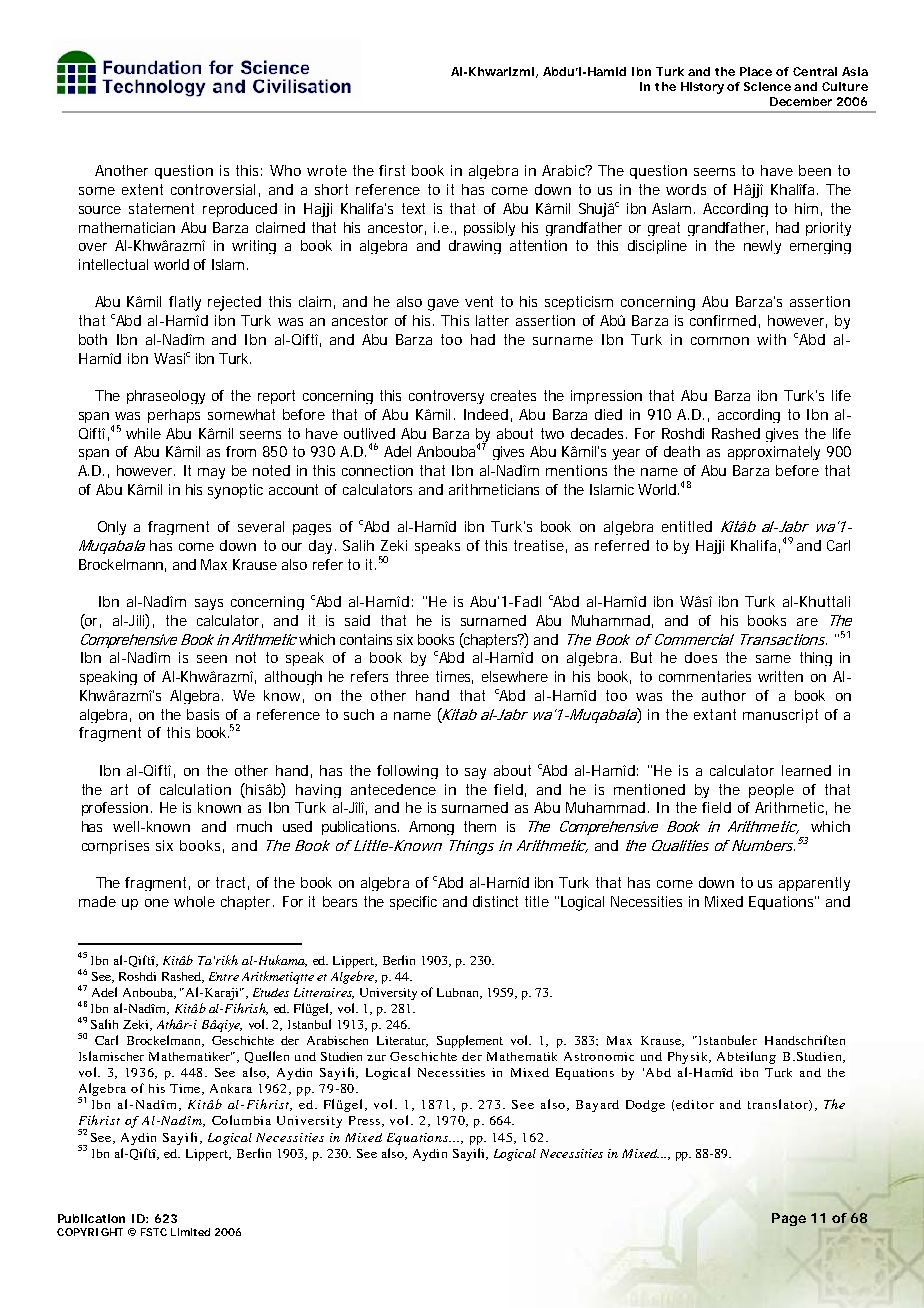 This page has width=924, height=1308. Describe the element at coordinates (112, 528) in the page. I see `Only` at that location.
